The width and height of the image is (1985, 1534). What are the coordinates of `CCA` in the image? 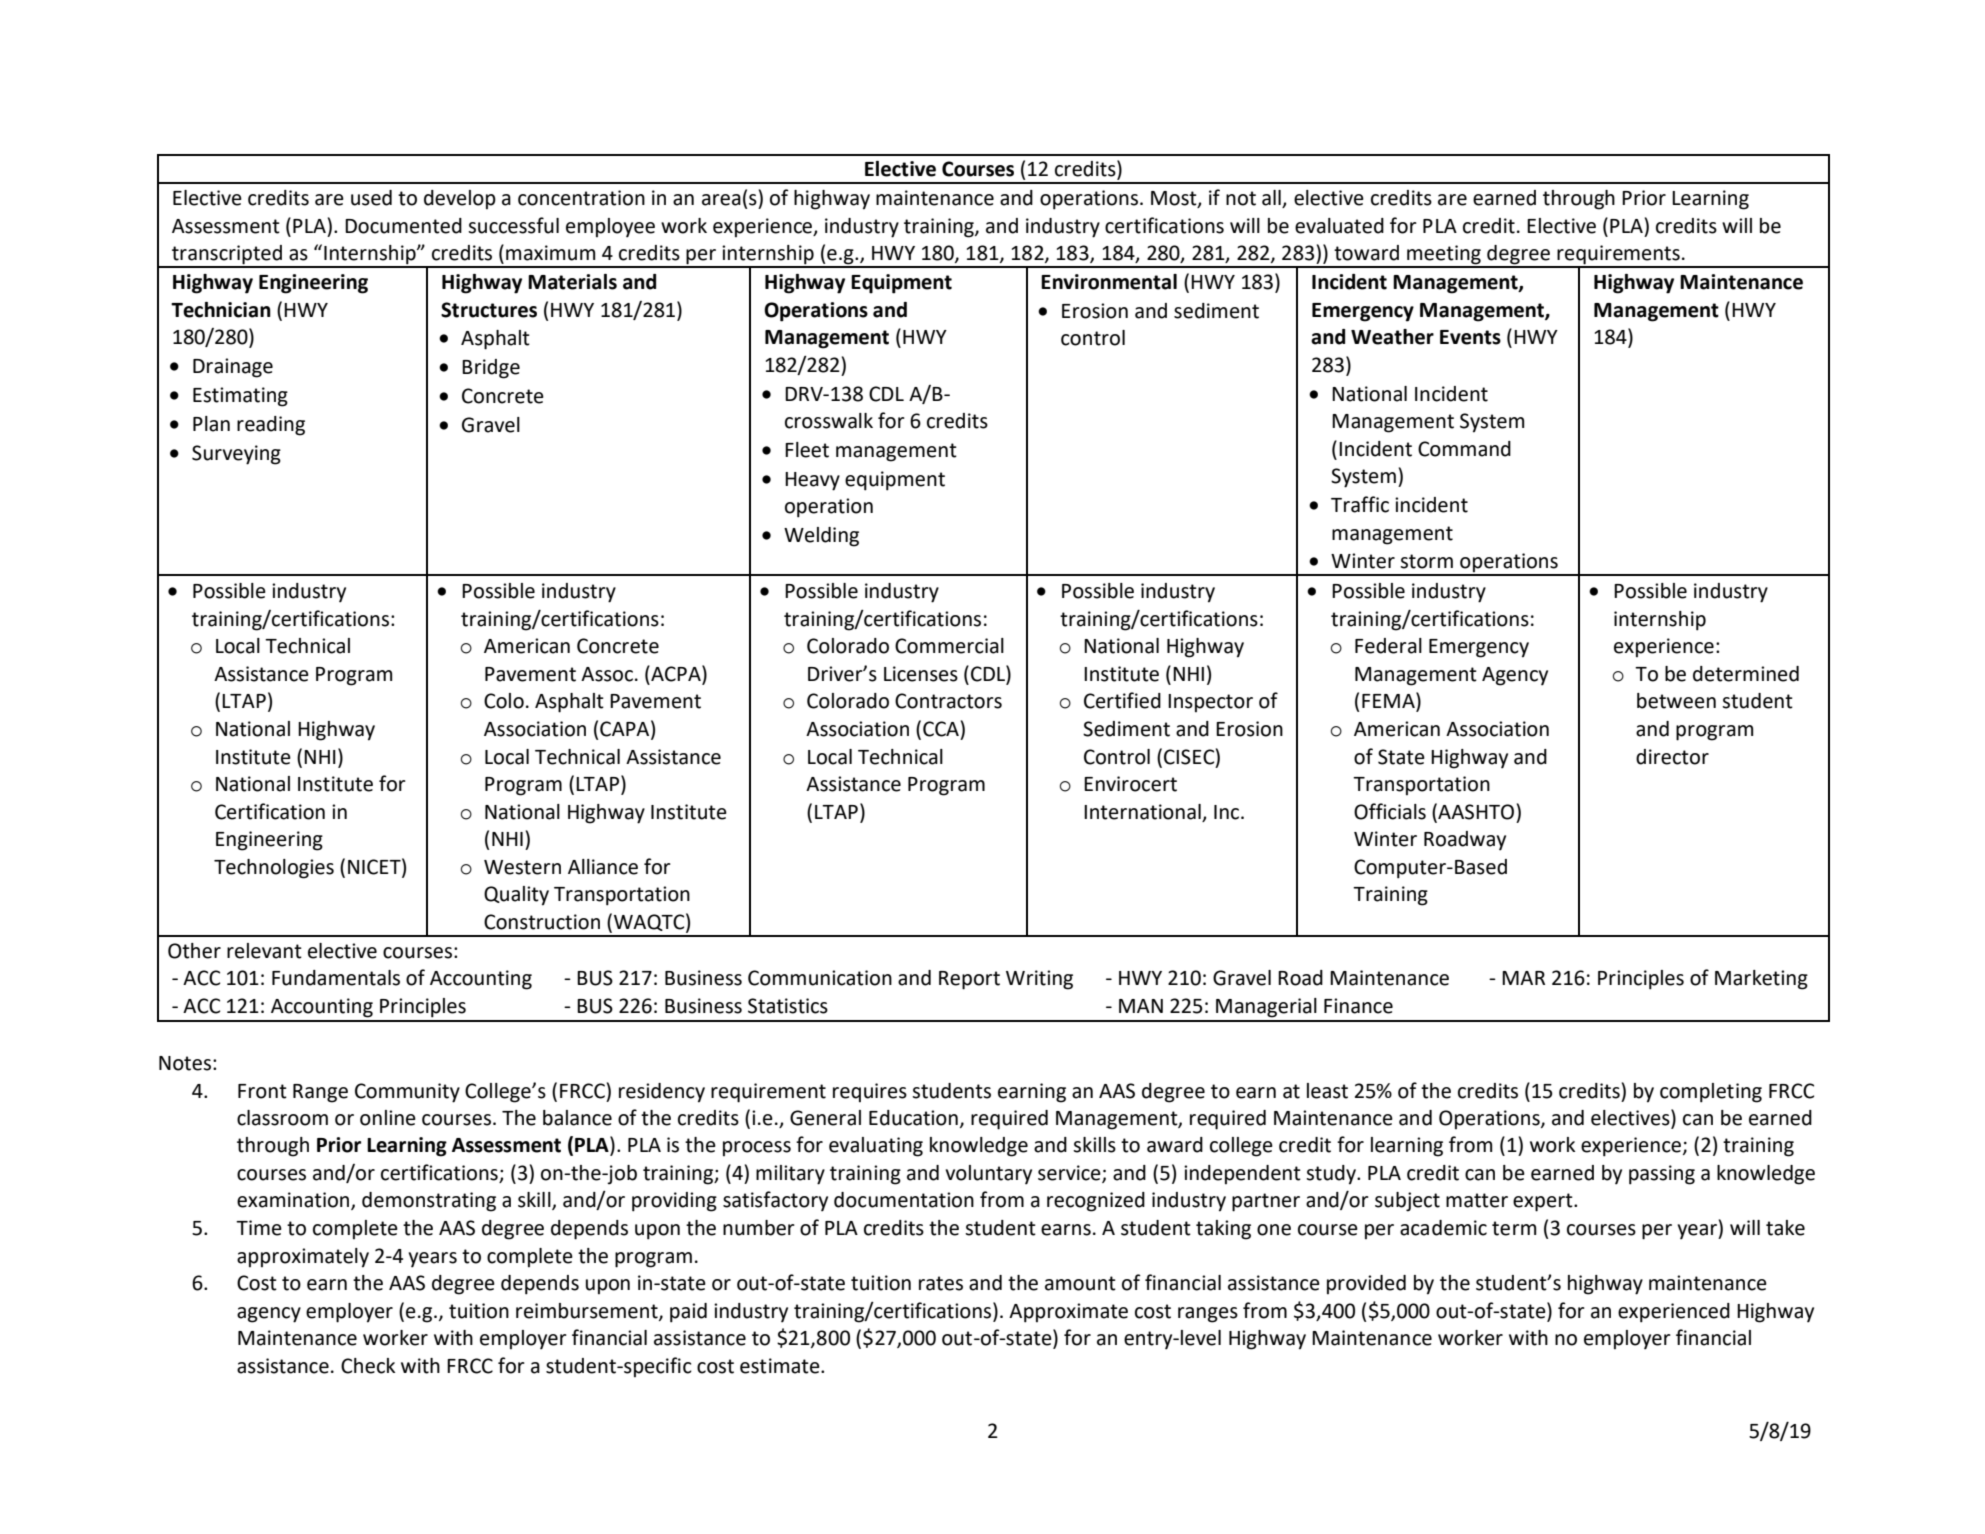 It's located at (941, 729).
